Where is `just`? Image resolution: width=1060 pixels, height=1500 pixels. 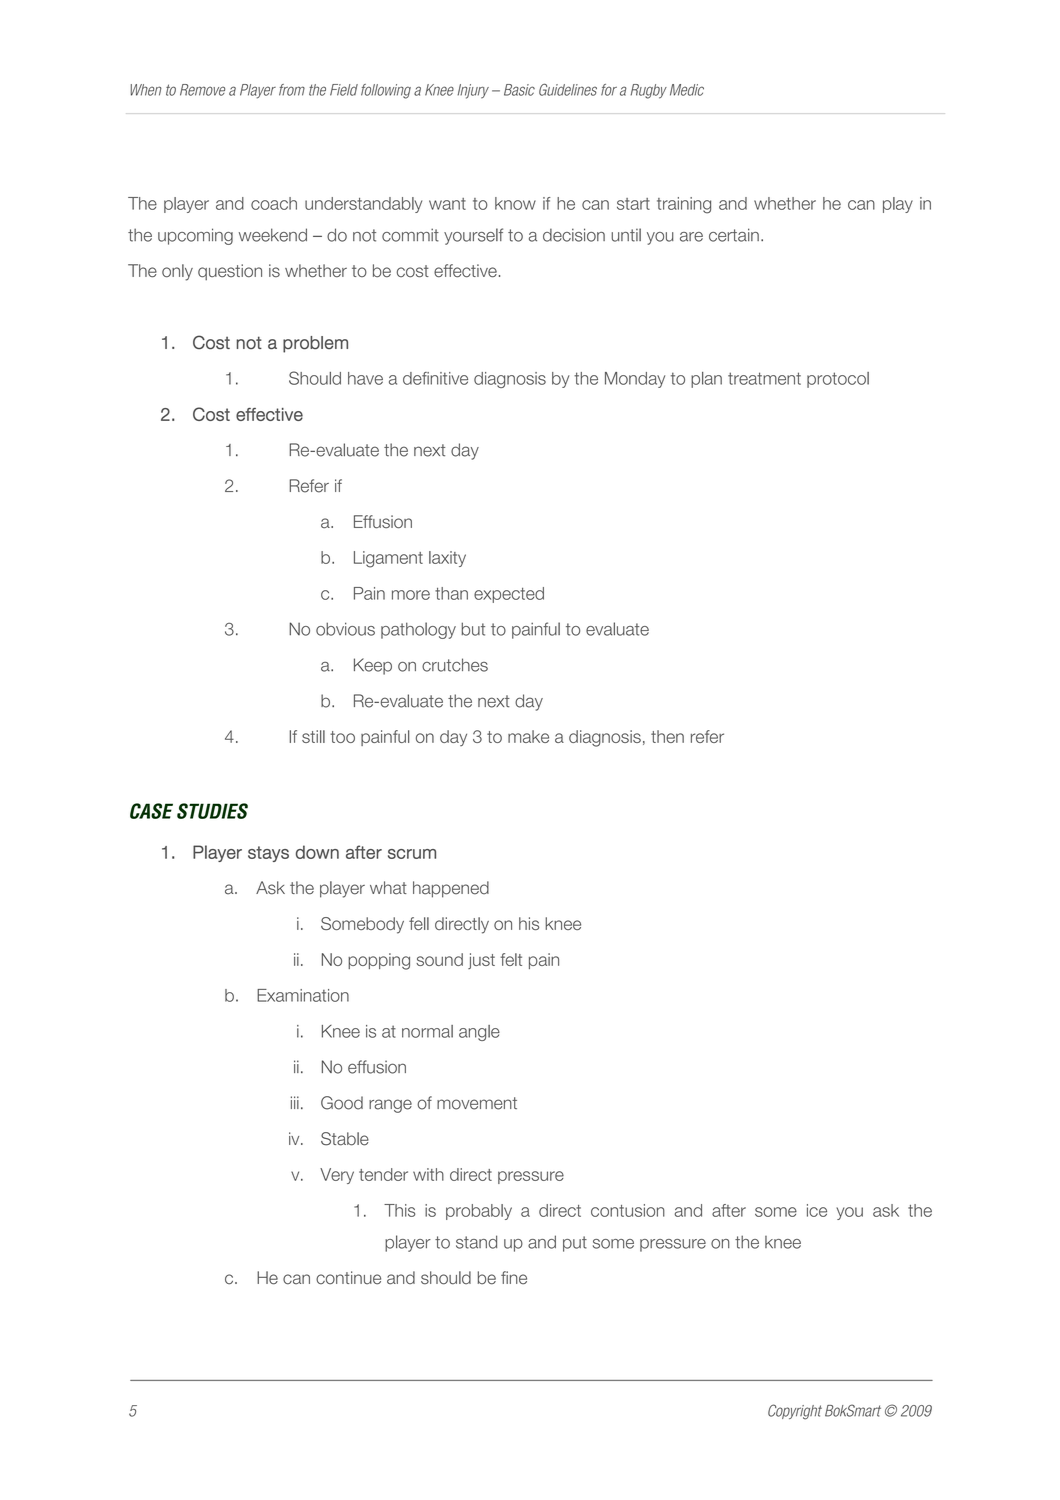
just is located at coordinates (481, 961).
